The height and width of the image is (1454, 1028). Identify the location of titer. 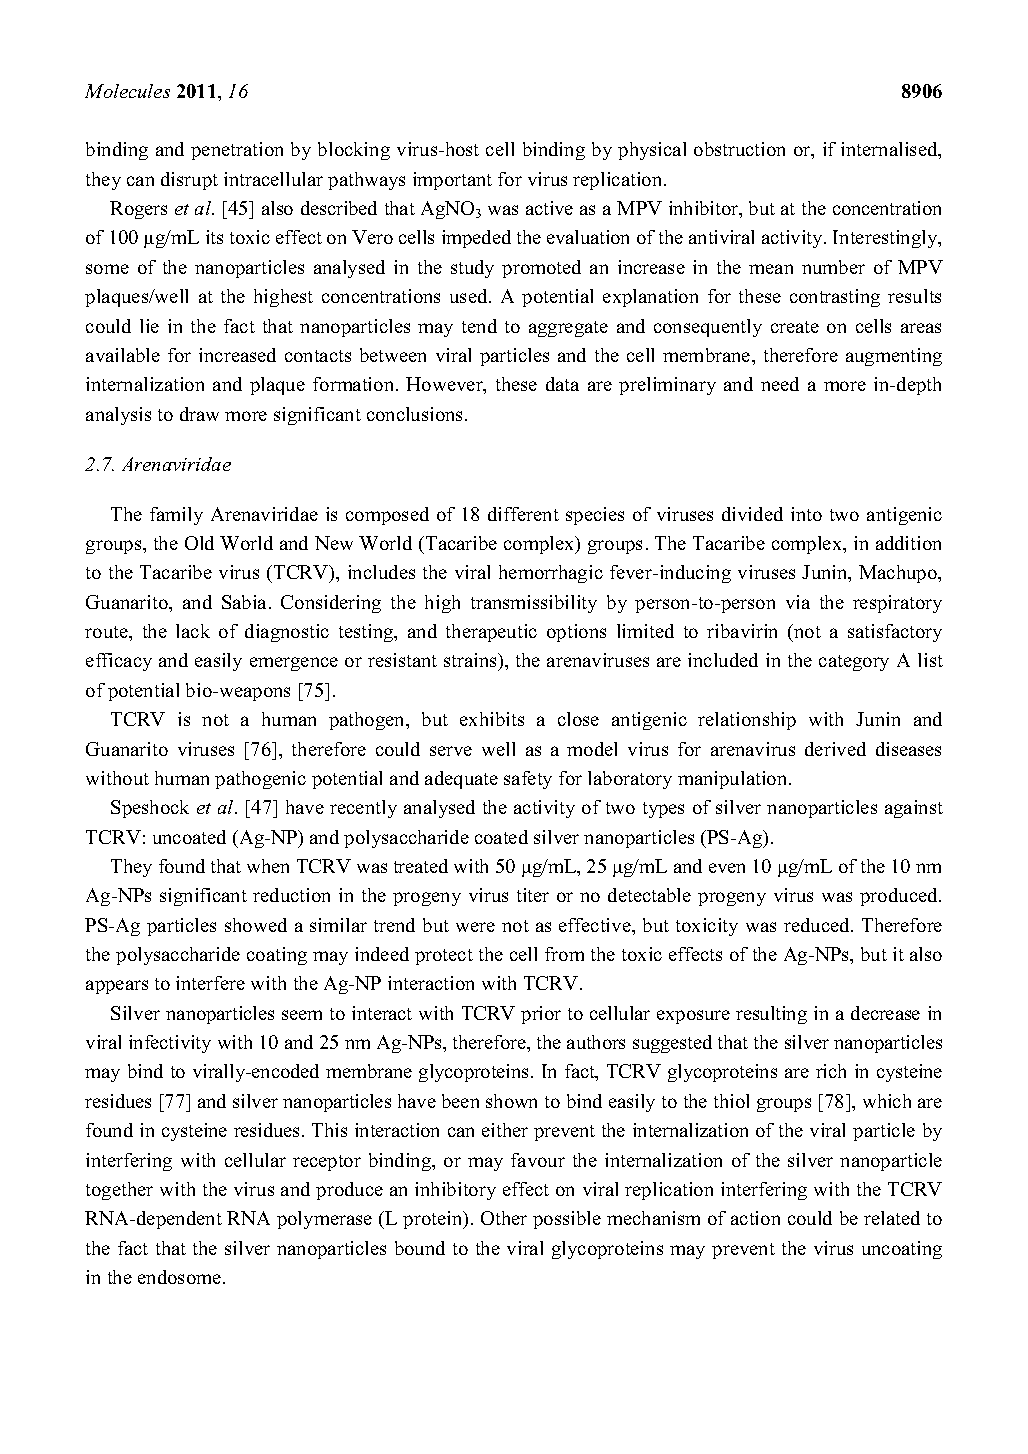
(533, 895).
